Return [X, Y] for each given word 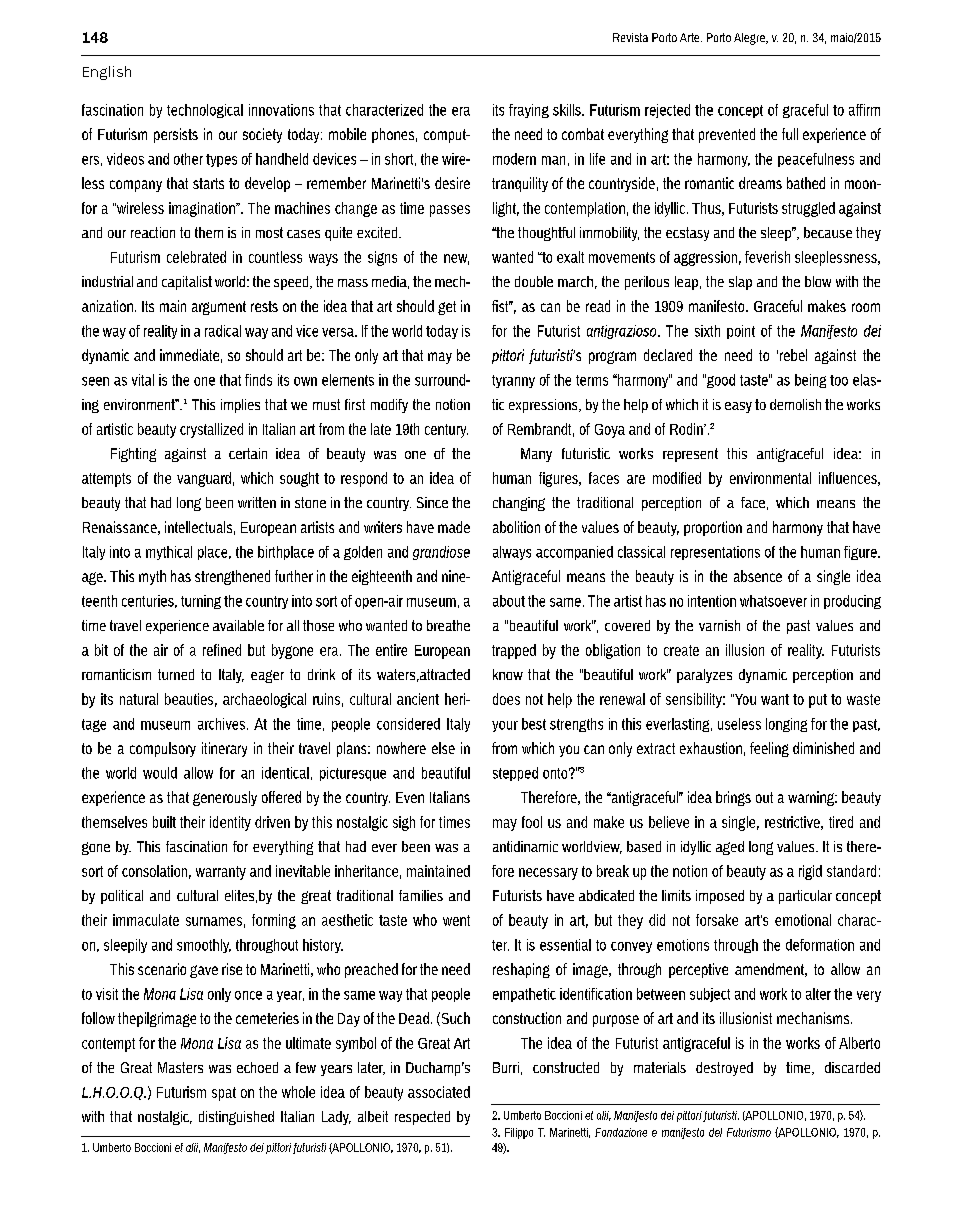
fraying [529, 111]
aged [730, 848]
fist [501, 306]
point [741, 332]
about [509, 601]
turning [201, 602]
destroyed [724, 1069]
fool [532, 822]
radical [223, 331]
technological [205, 111]
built [164, 822]
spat [224, 1094]
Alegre [750, 39]
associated [439, 1092]
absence [758, 576]
